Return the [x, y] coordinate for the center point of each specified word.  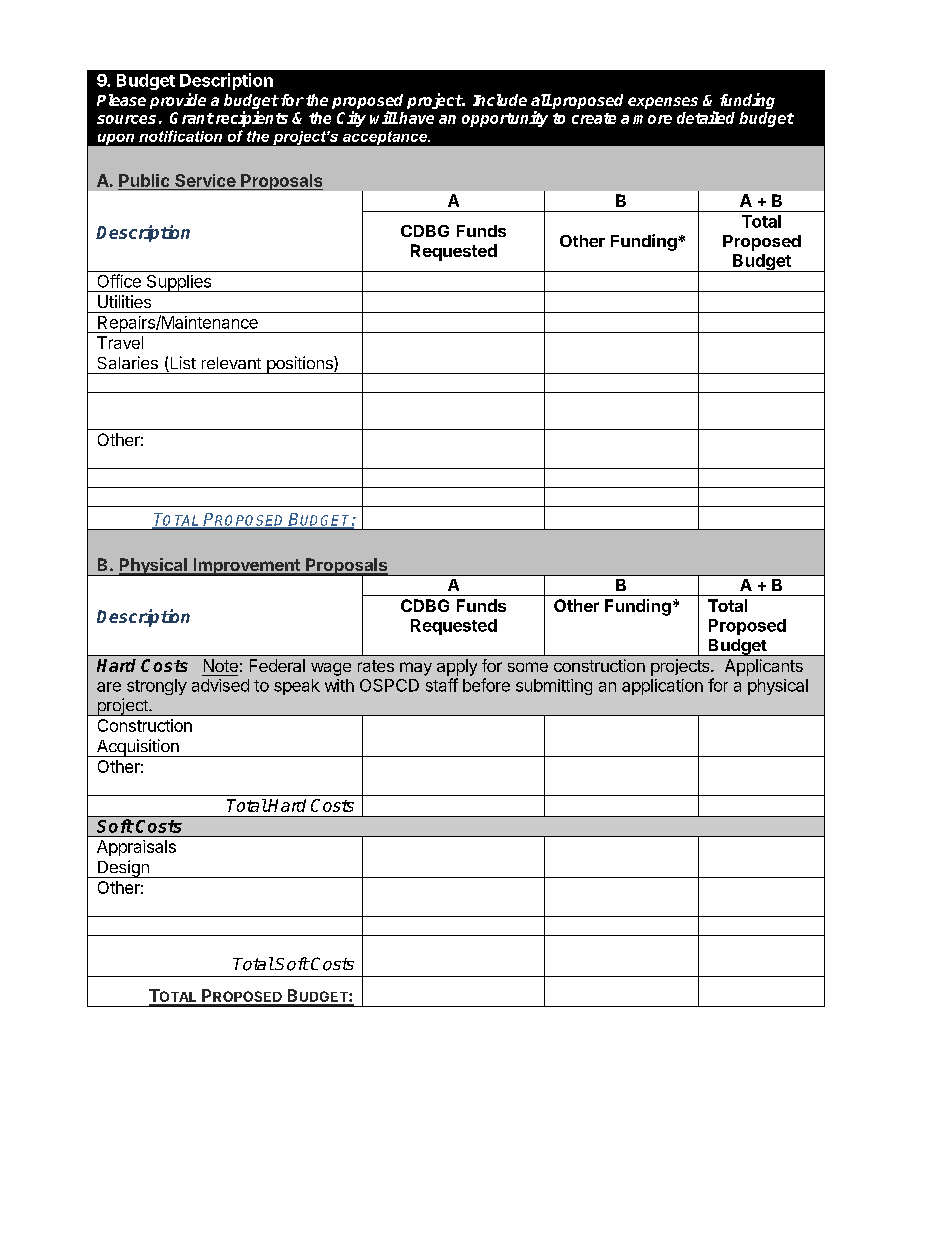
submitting [554, 687]
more [652, 119]
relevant [231, 363]
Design [123, 869]
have [415, 118]
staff [442, 685]
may [416, 669]
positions [299, 365]
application [662, 687]
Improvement [246, 567]
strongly [157, 687]
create [594, 118]
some [528, 667]
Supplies [179, 283]
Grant [192, 118]
